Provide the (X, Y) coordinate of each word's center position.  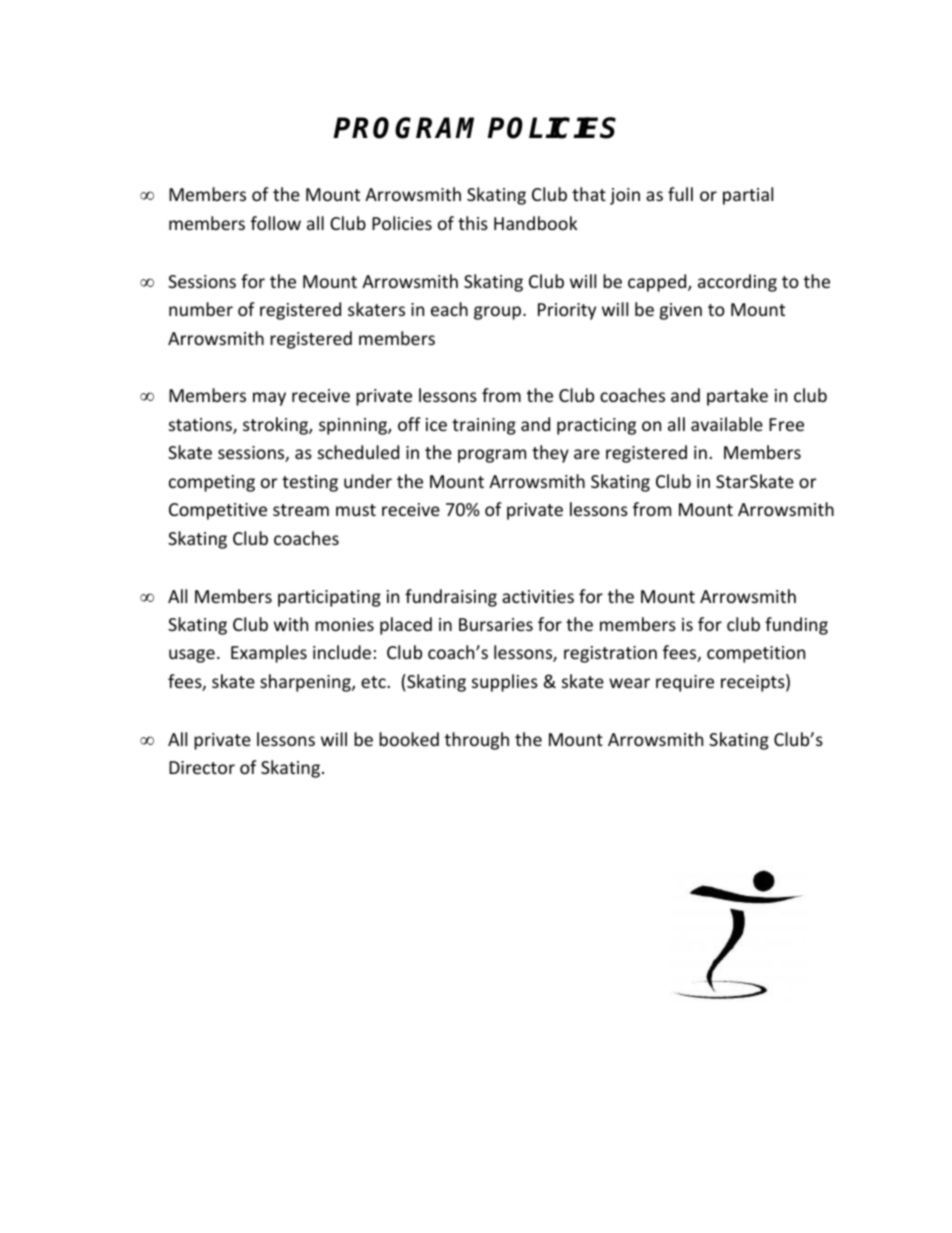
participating (329, 598)
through (477, 741)
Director (202, 767)
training (484, 426)
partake (737, 397)
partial (748, 196)
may (269, 399)
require (685, 683)
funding (796, 626)
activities (538, 596)
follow (276, 223)
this (473, 223)
